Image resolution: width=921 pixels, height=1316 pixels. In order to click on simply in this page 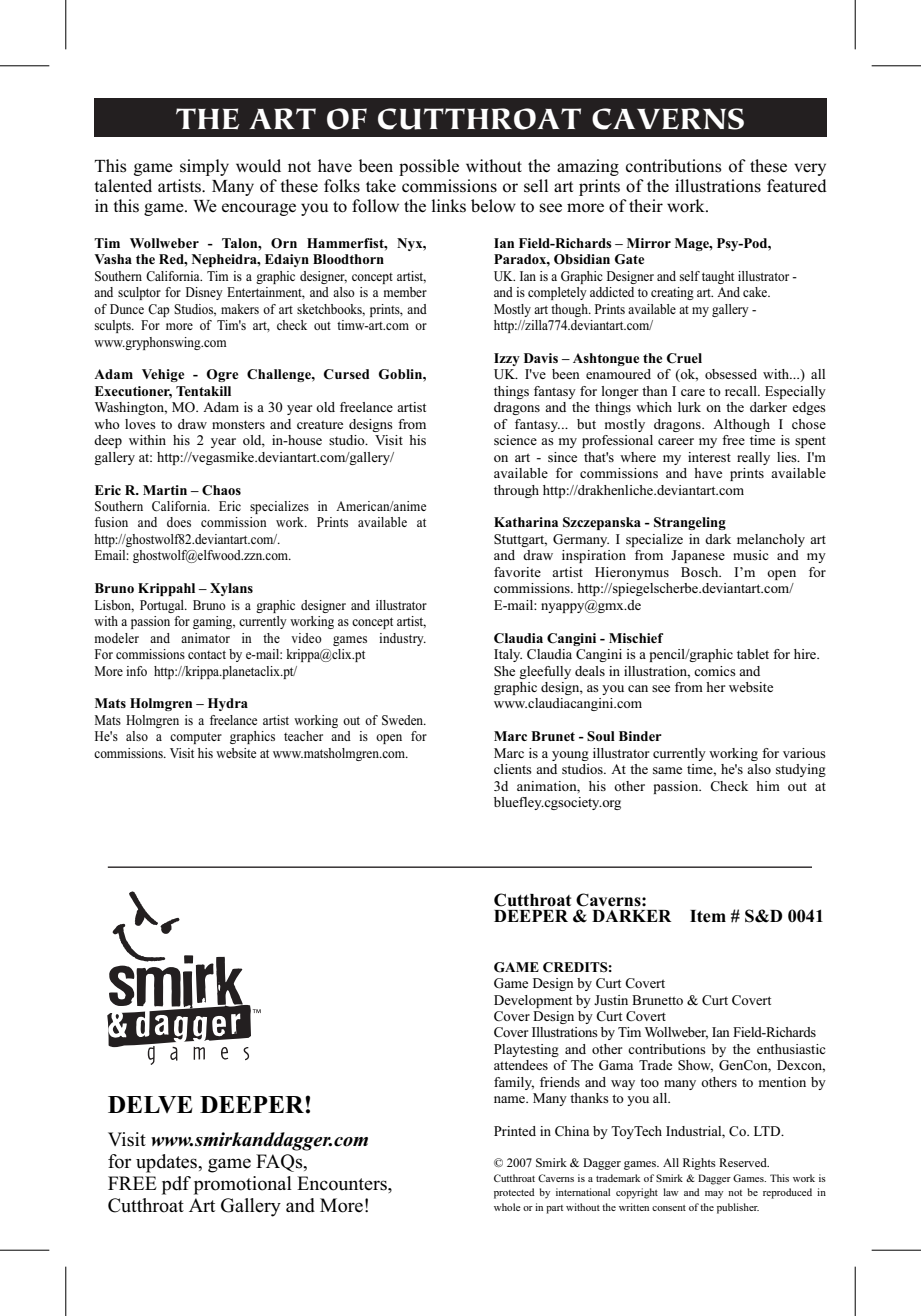, I will do `click(204, 167)`.
